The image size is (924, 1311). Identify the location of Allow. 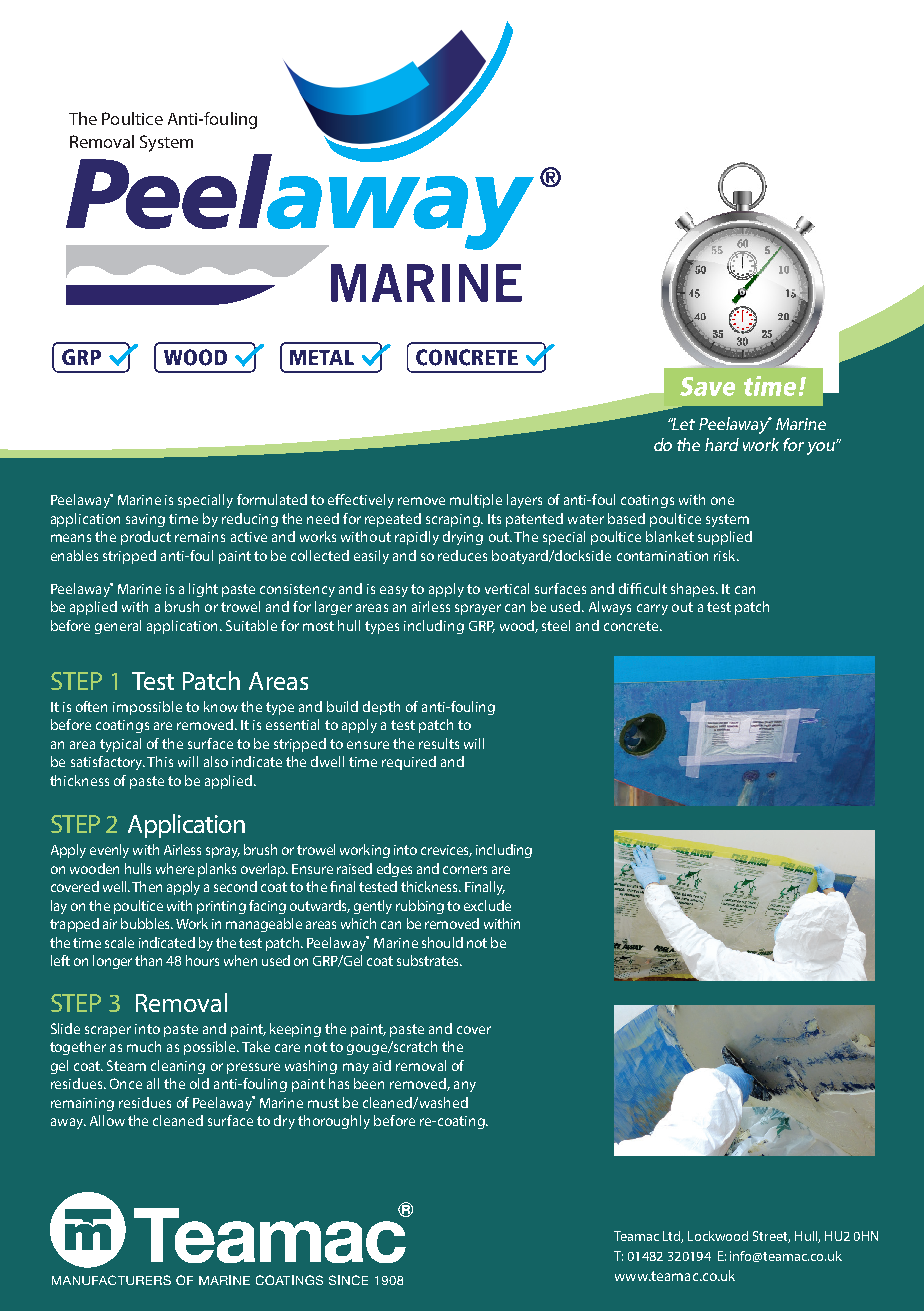
(107, 1120).
